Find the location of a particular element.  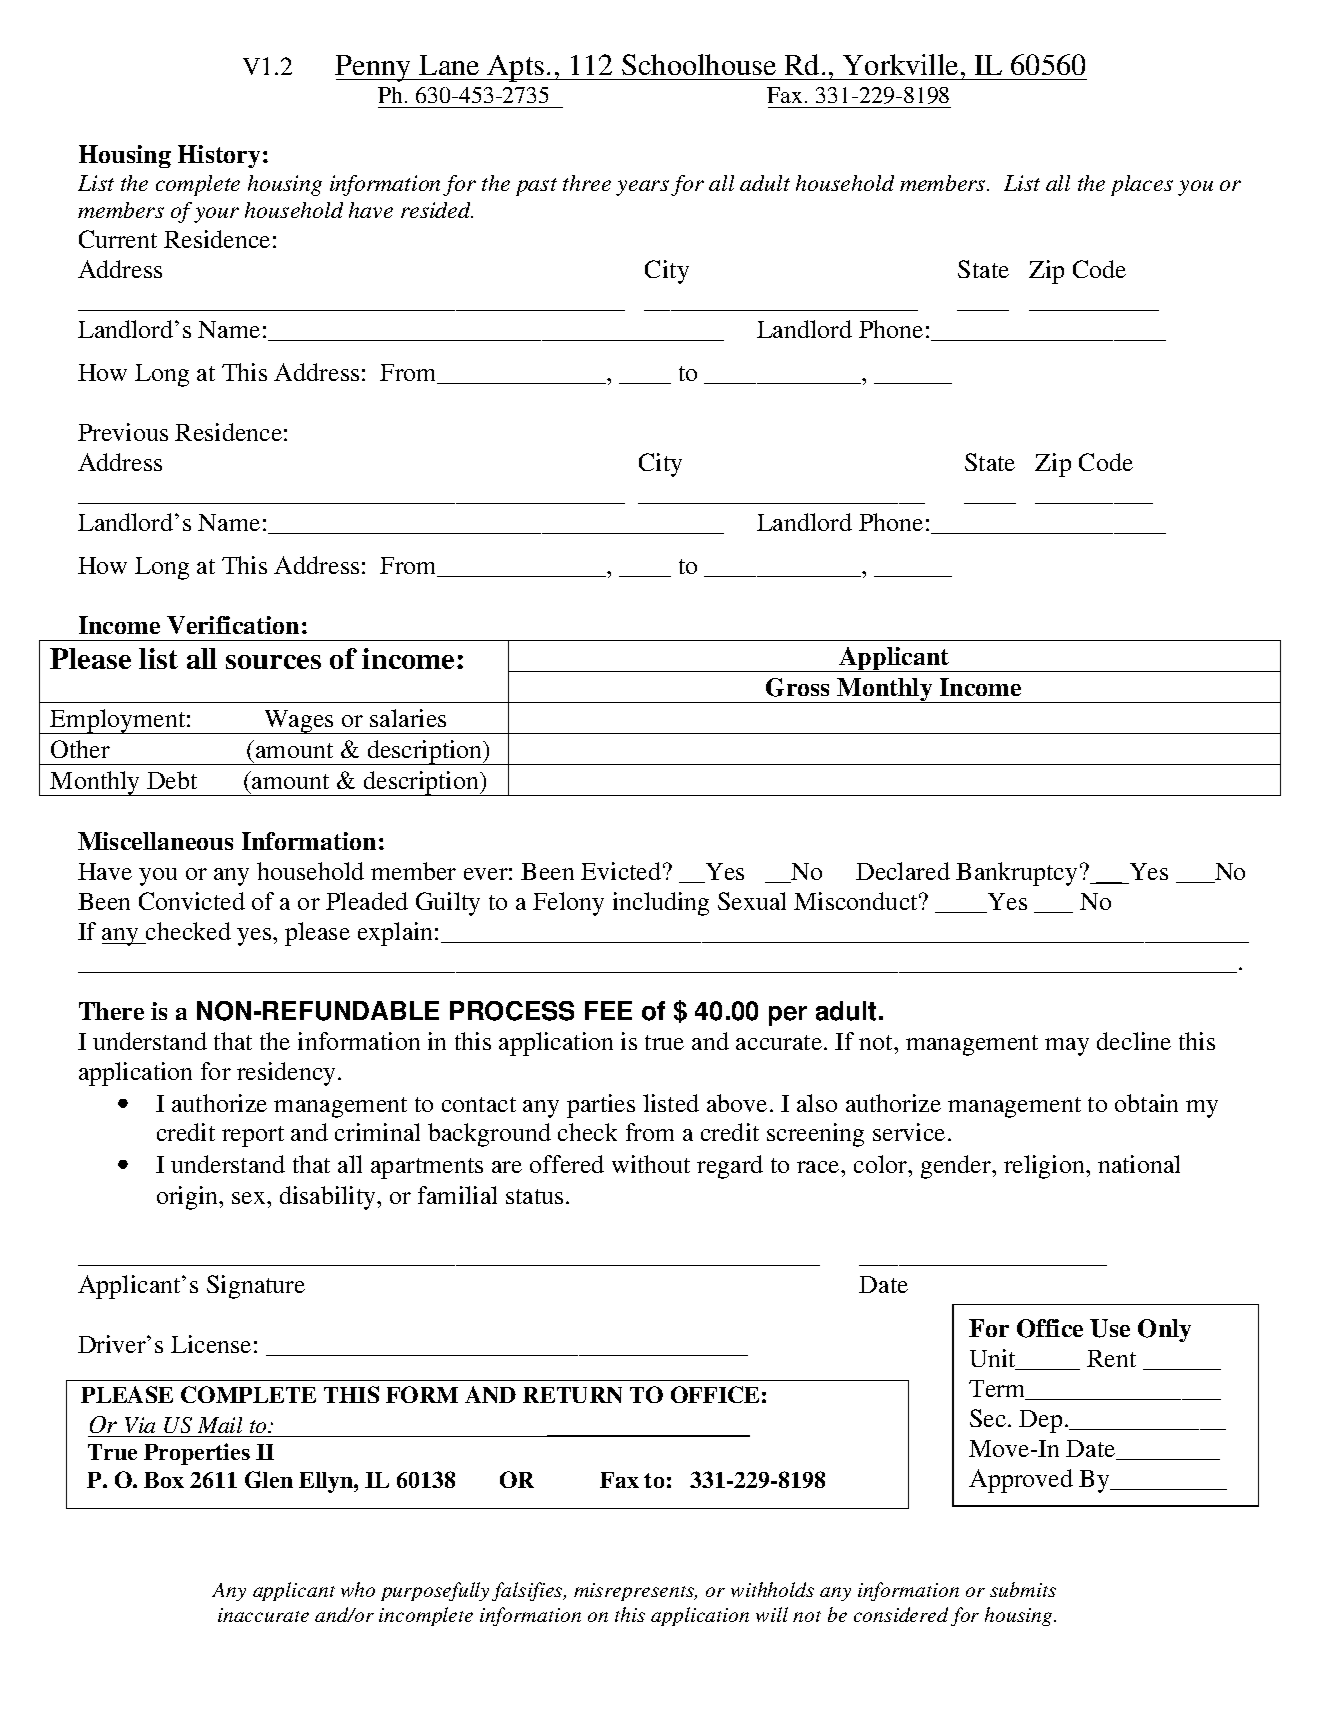

Box is located at coordinates (164, 1480).
